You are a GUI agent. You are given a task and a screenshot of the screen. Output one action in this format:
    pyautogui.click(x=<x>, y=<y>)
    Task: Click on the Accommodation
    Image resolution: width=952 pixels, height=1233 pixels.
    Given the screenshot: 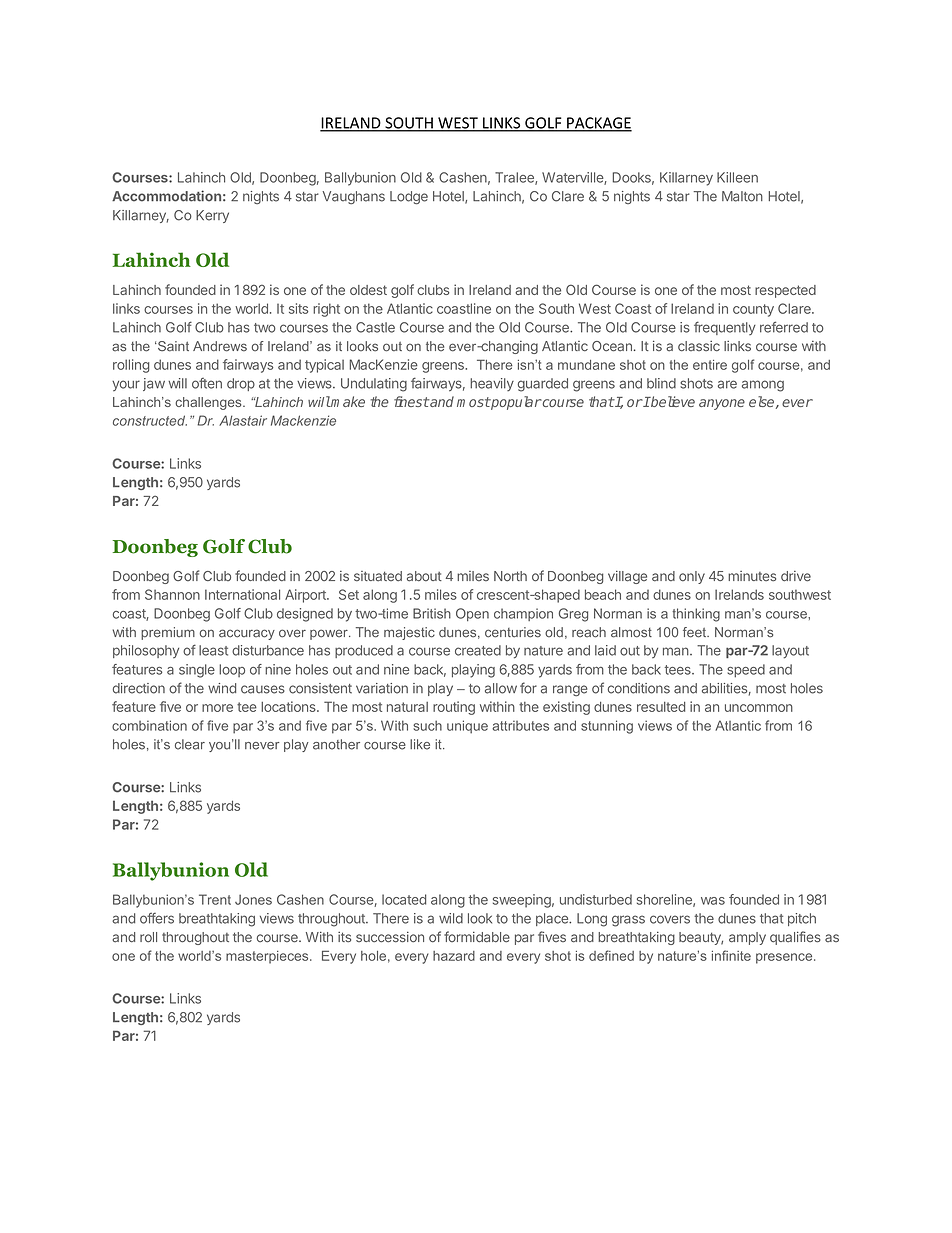 What is the action you would take?
    pyautogui.click(x=166, y=196)
